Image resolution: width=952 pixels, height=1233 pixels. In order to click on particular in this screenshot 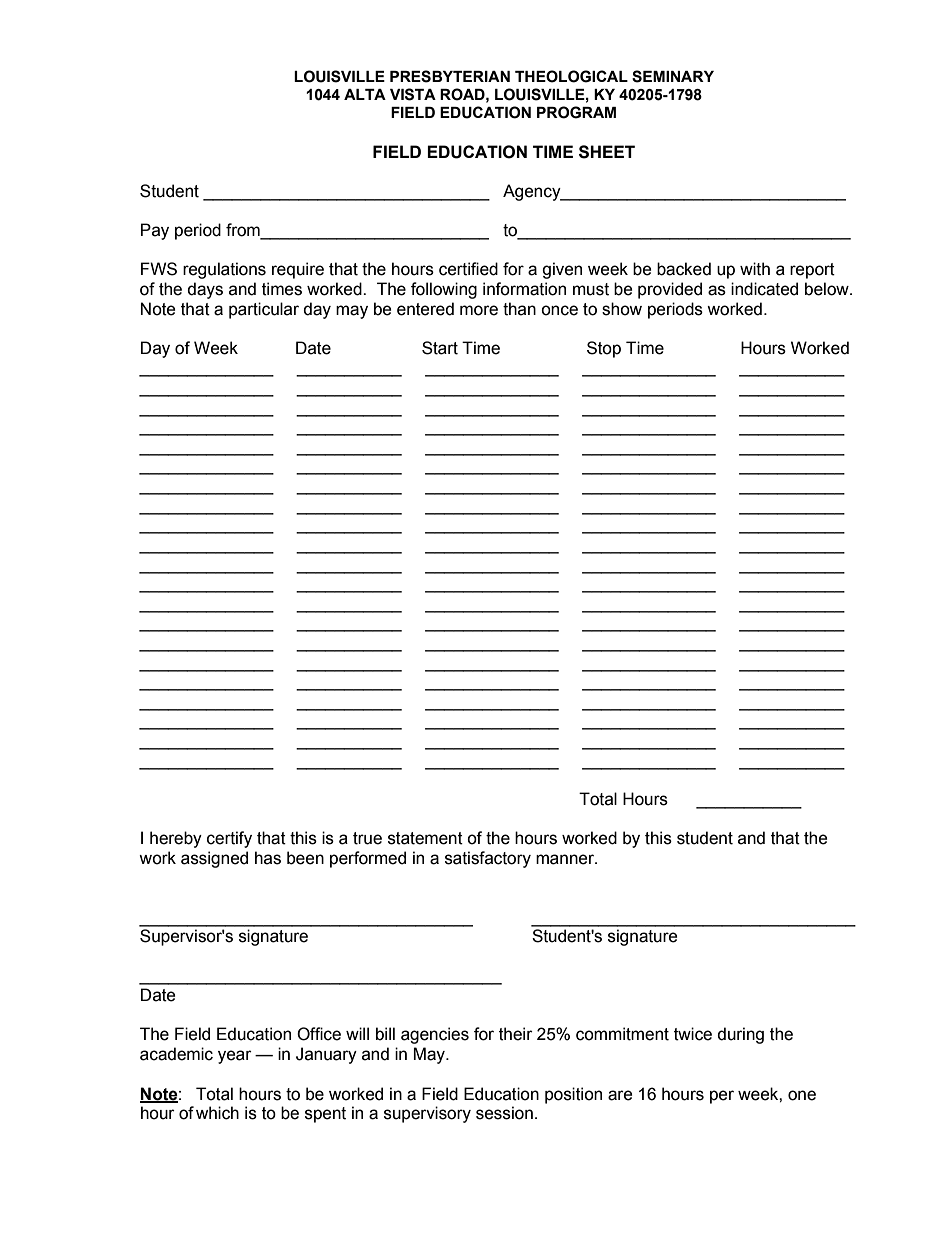, I will do `click(264, 310)`.
